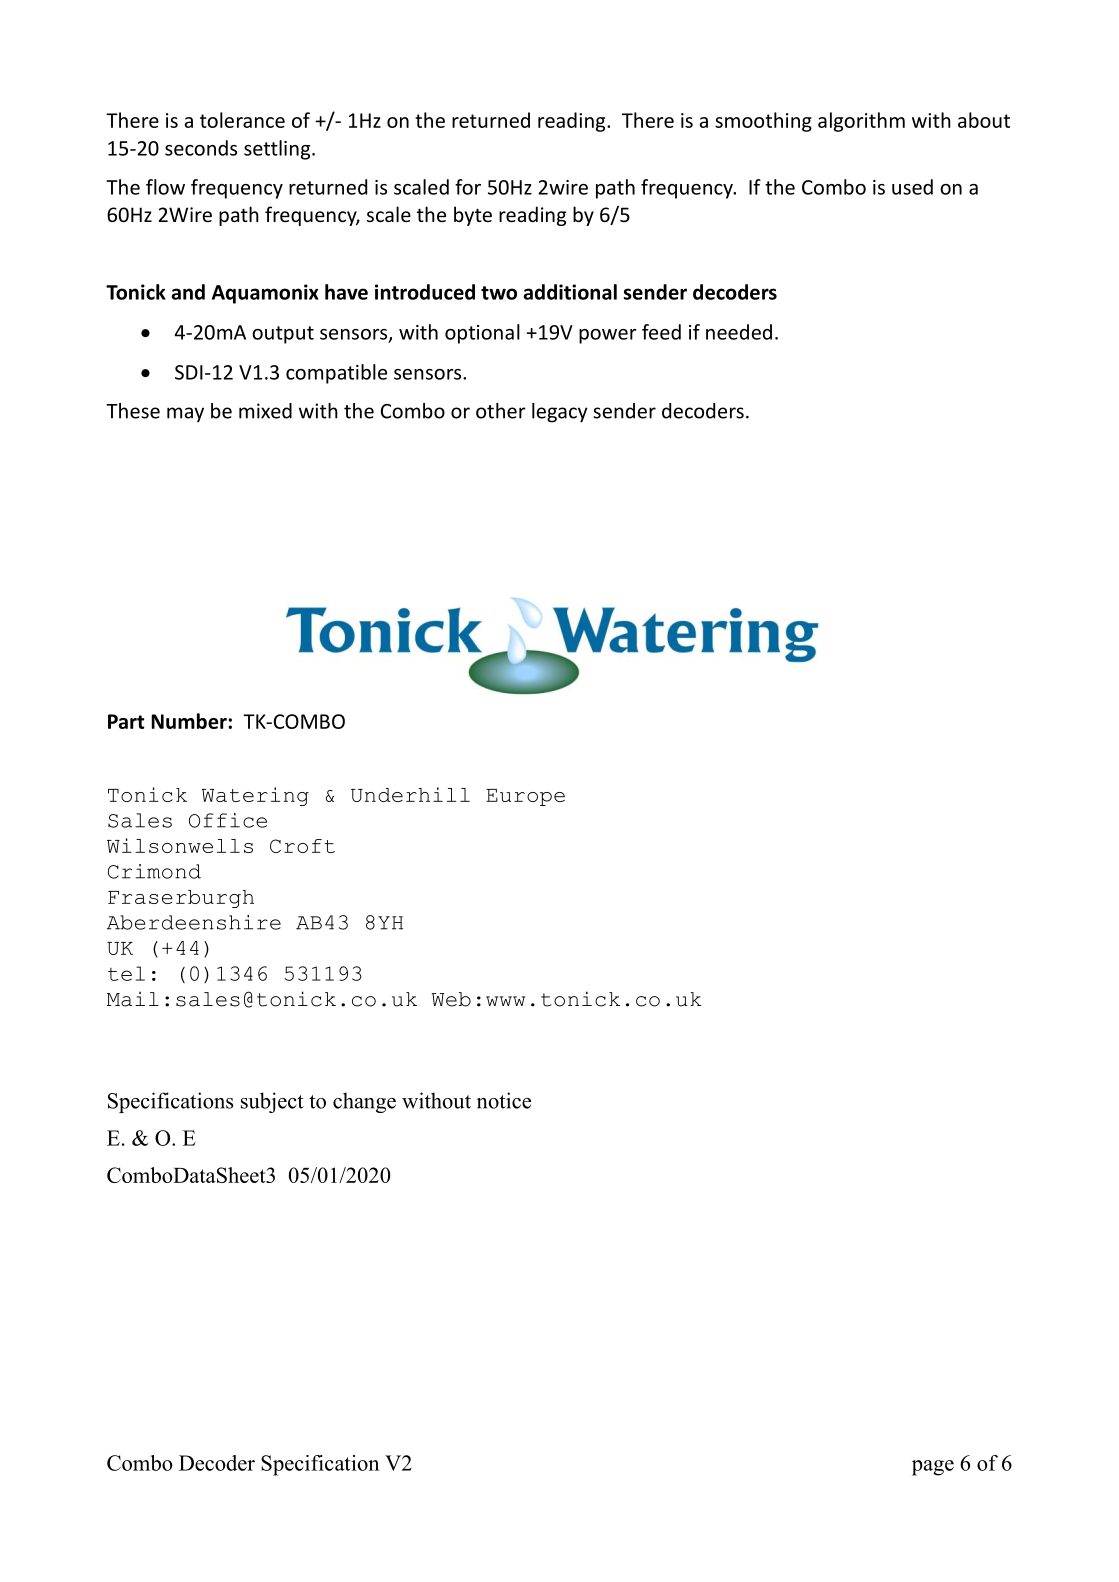  What do you see at coordinates (272, 1102) in the page?
I see `subject` at bounding box center [272, 1102].
